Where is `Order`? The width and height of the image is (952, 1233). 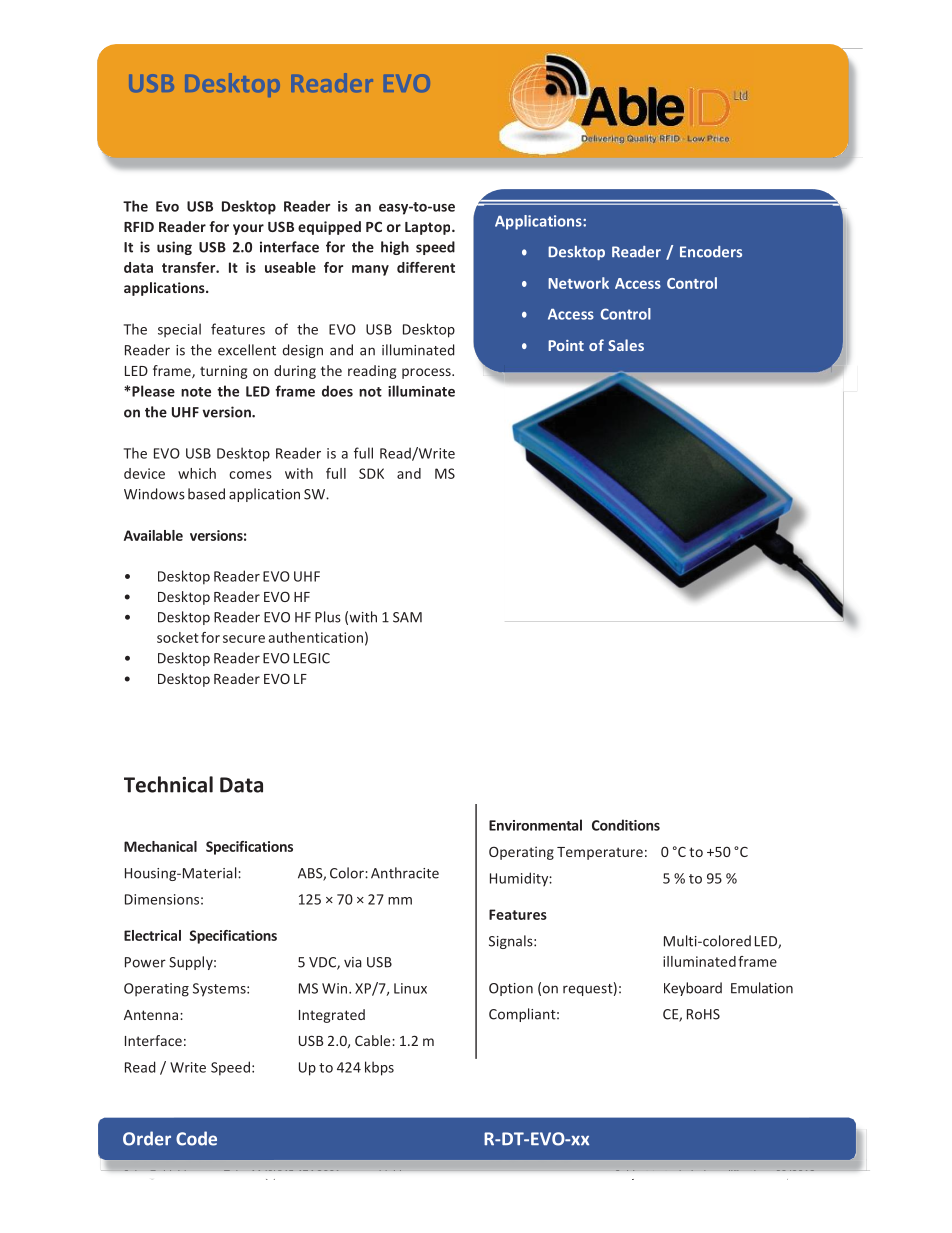
Order is located at coordinates (147, 1138).
